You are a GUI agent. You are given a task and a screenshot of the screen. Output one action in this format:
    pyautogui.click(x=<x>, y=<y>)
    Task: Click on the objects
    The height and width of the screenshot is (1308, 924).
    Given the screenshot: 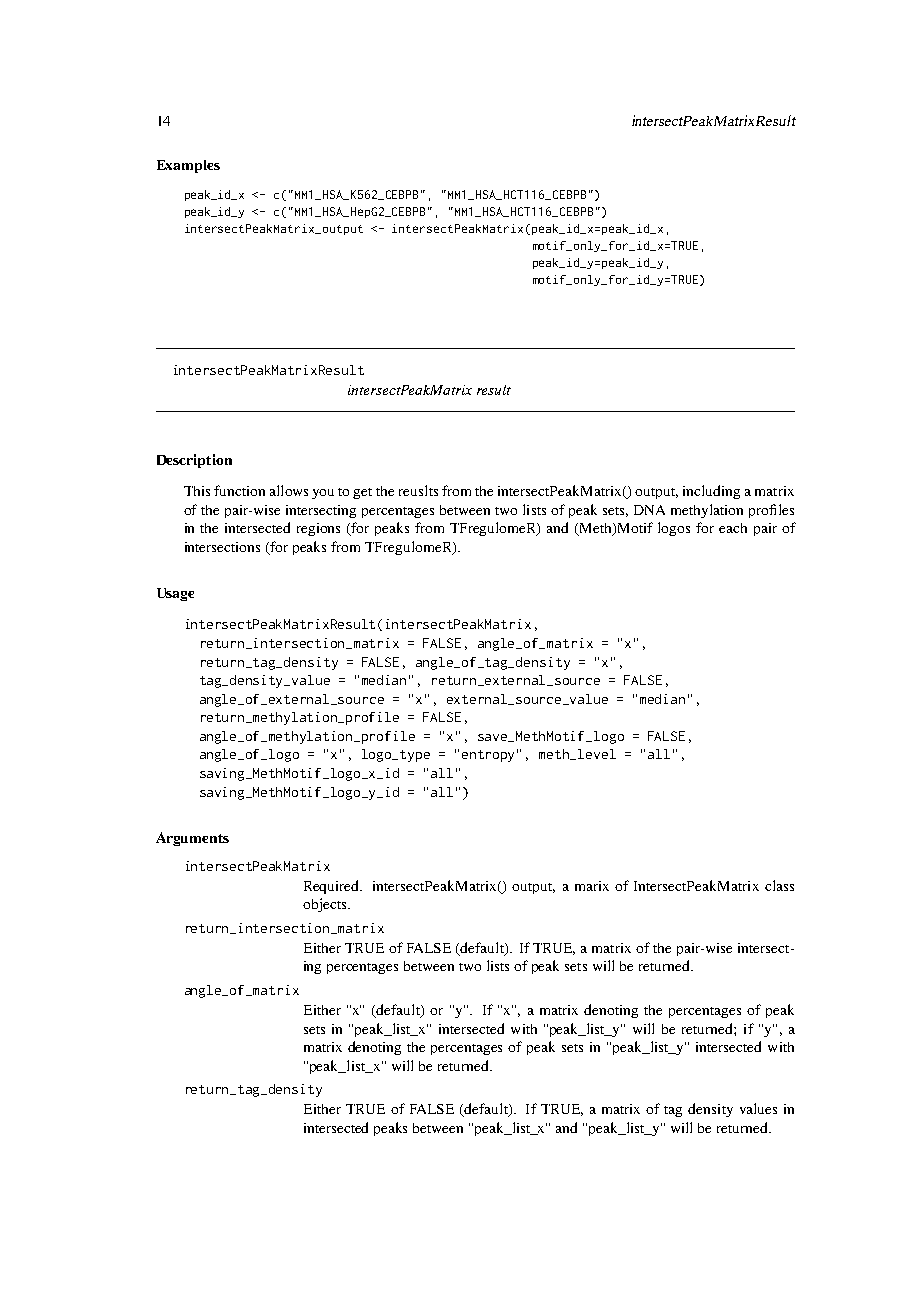 What is the action you would take?
    pyautogui.click(x=326, y=905)
